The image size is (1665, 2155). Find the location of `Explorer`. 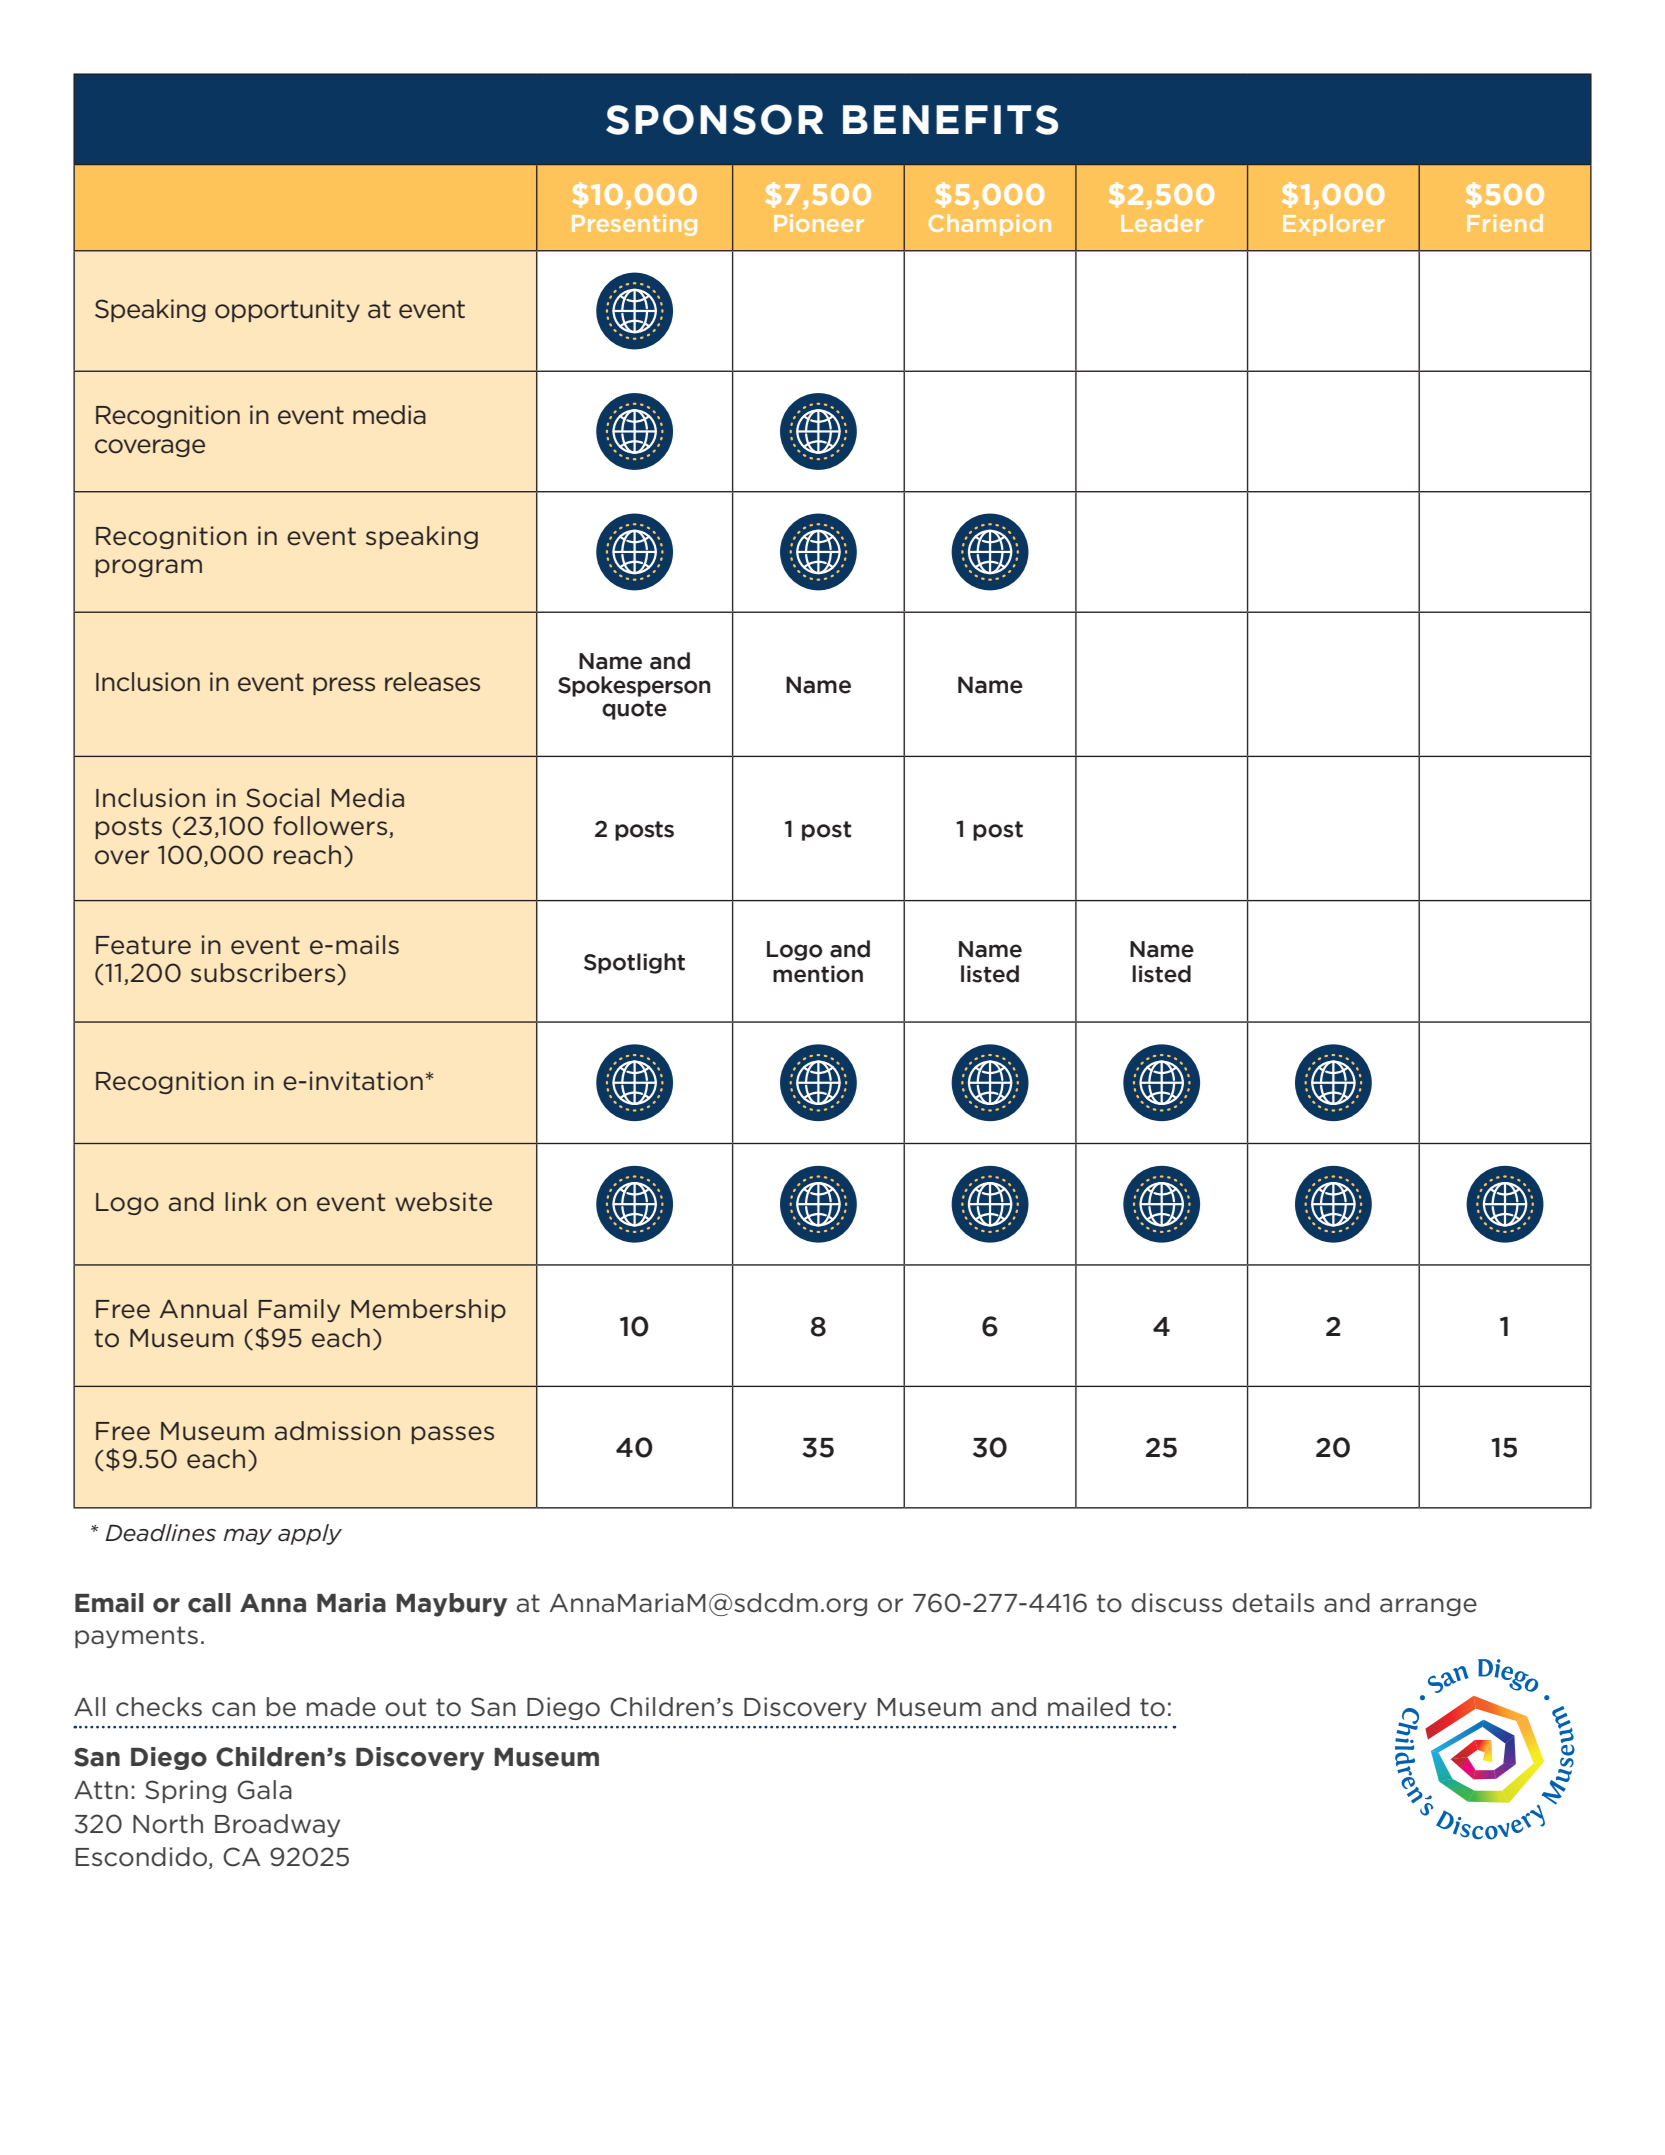

Explorer is located at coordinates (1334, 225).
